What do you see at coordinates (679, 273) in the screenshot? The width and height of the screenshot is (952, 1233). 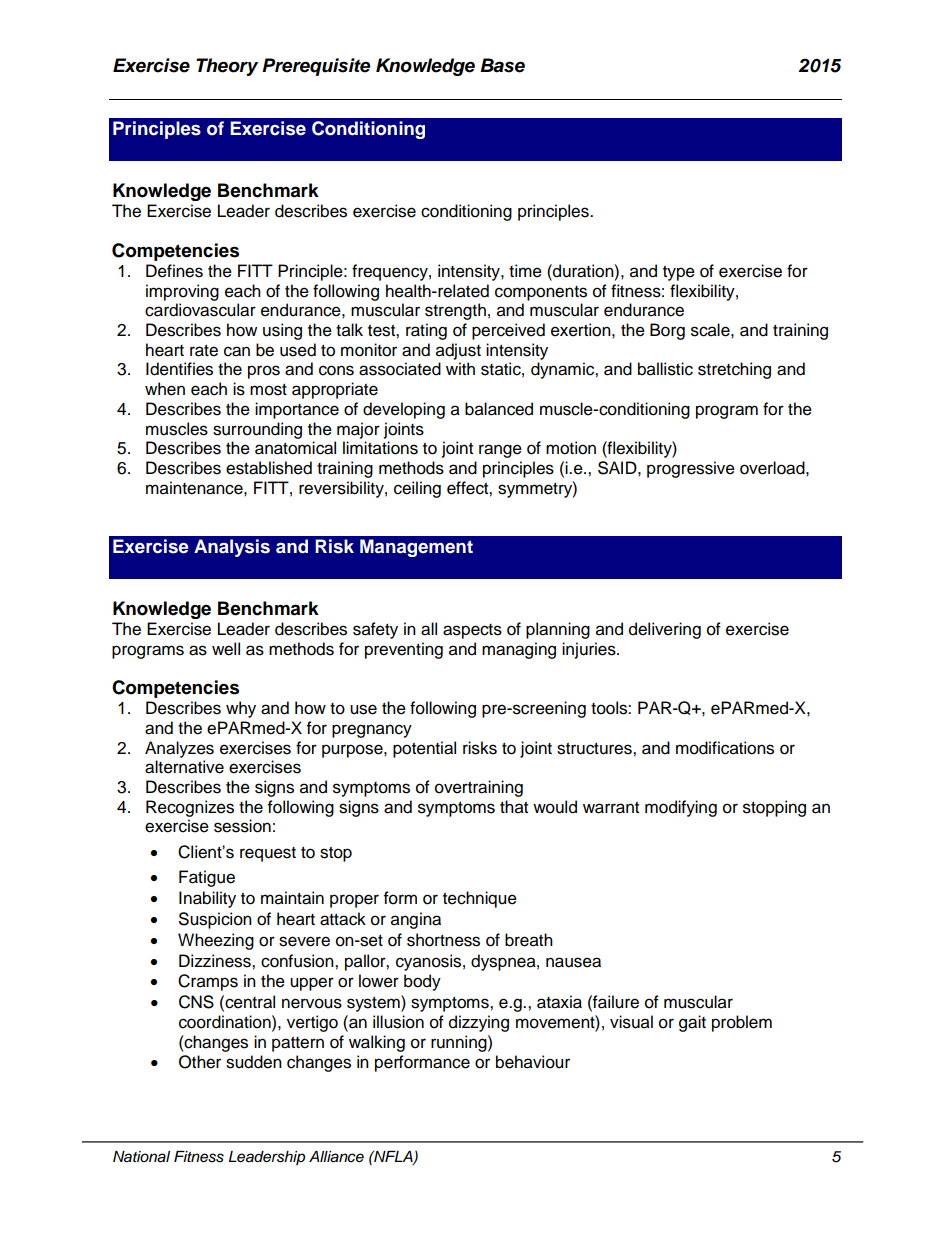 I see `type` at bounding box center [679, 273].
